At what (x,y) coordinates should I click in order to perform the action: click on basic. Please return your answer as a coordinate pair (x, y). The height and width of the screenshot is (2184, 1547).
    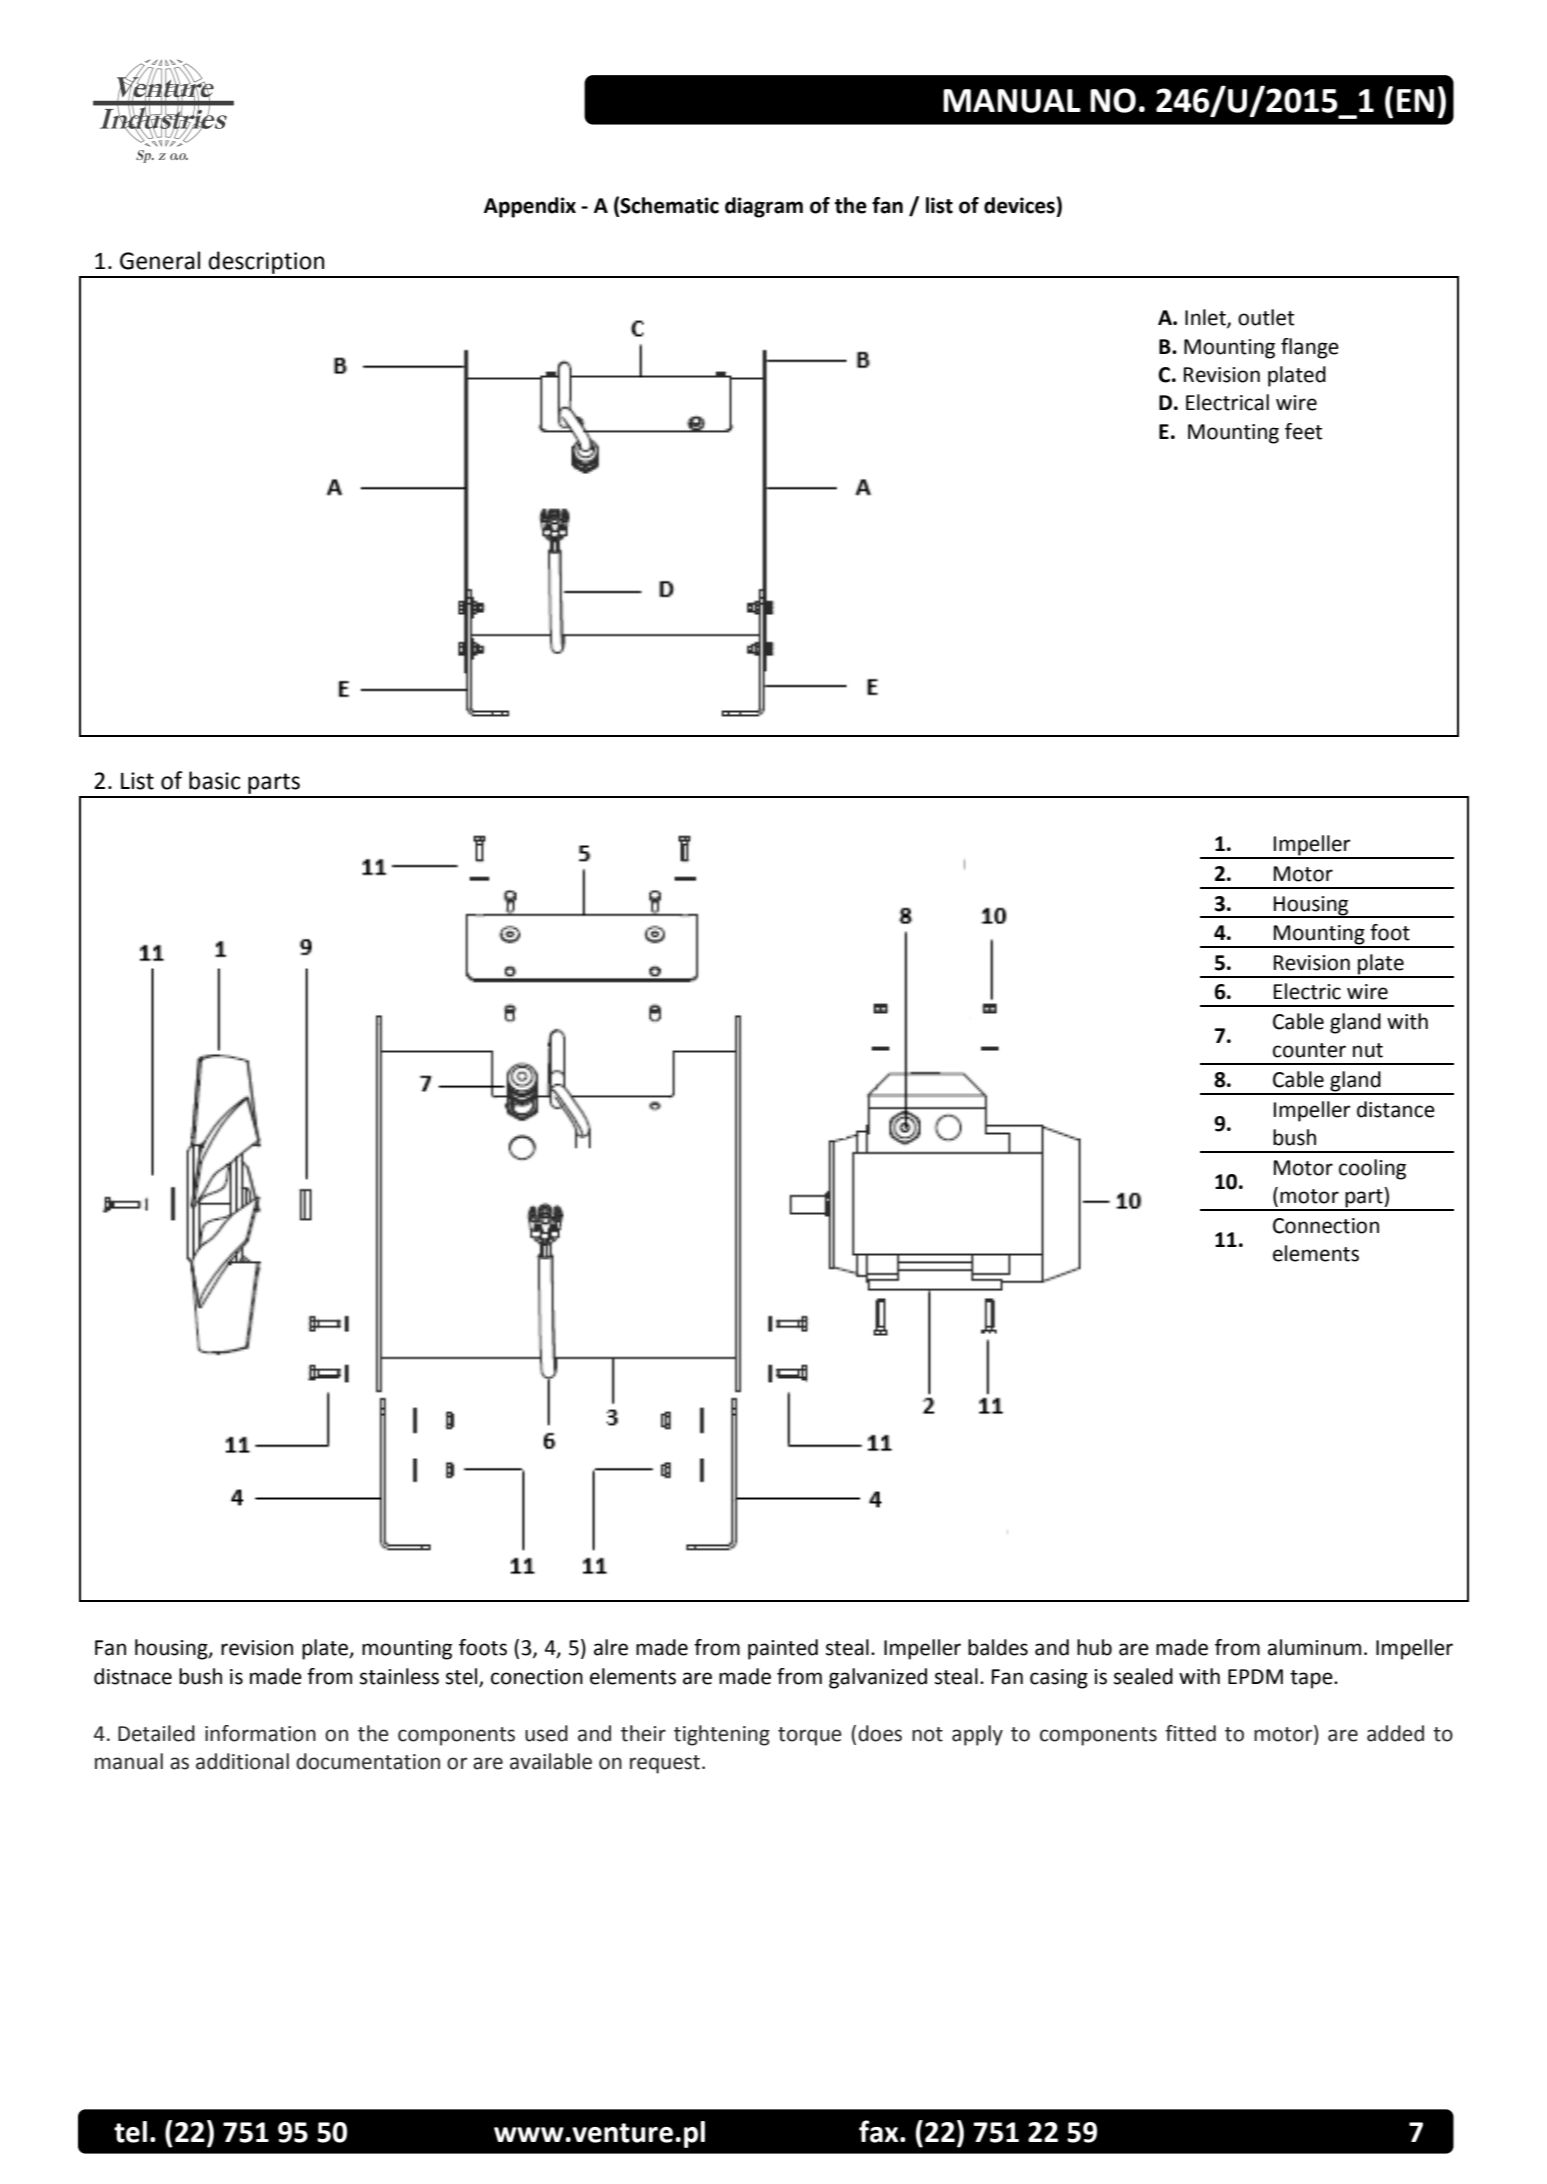
    Looking at the image, I should click on (215, 780).
